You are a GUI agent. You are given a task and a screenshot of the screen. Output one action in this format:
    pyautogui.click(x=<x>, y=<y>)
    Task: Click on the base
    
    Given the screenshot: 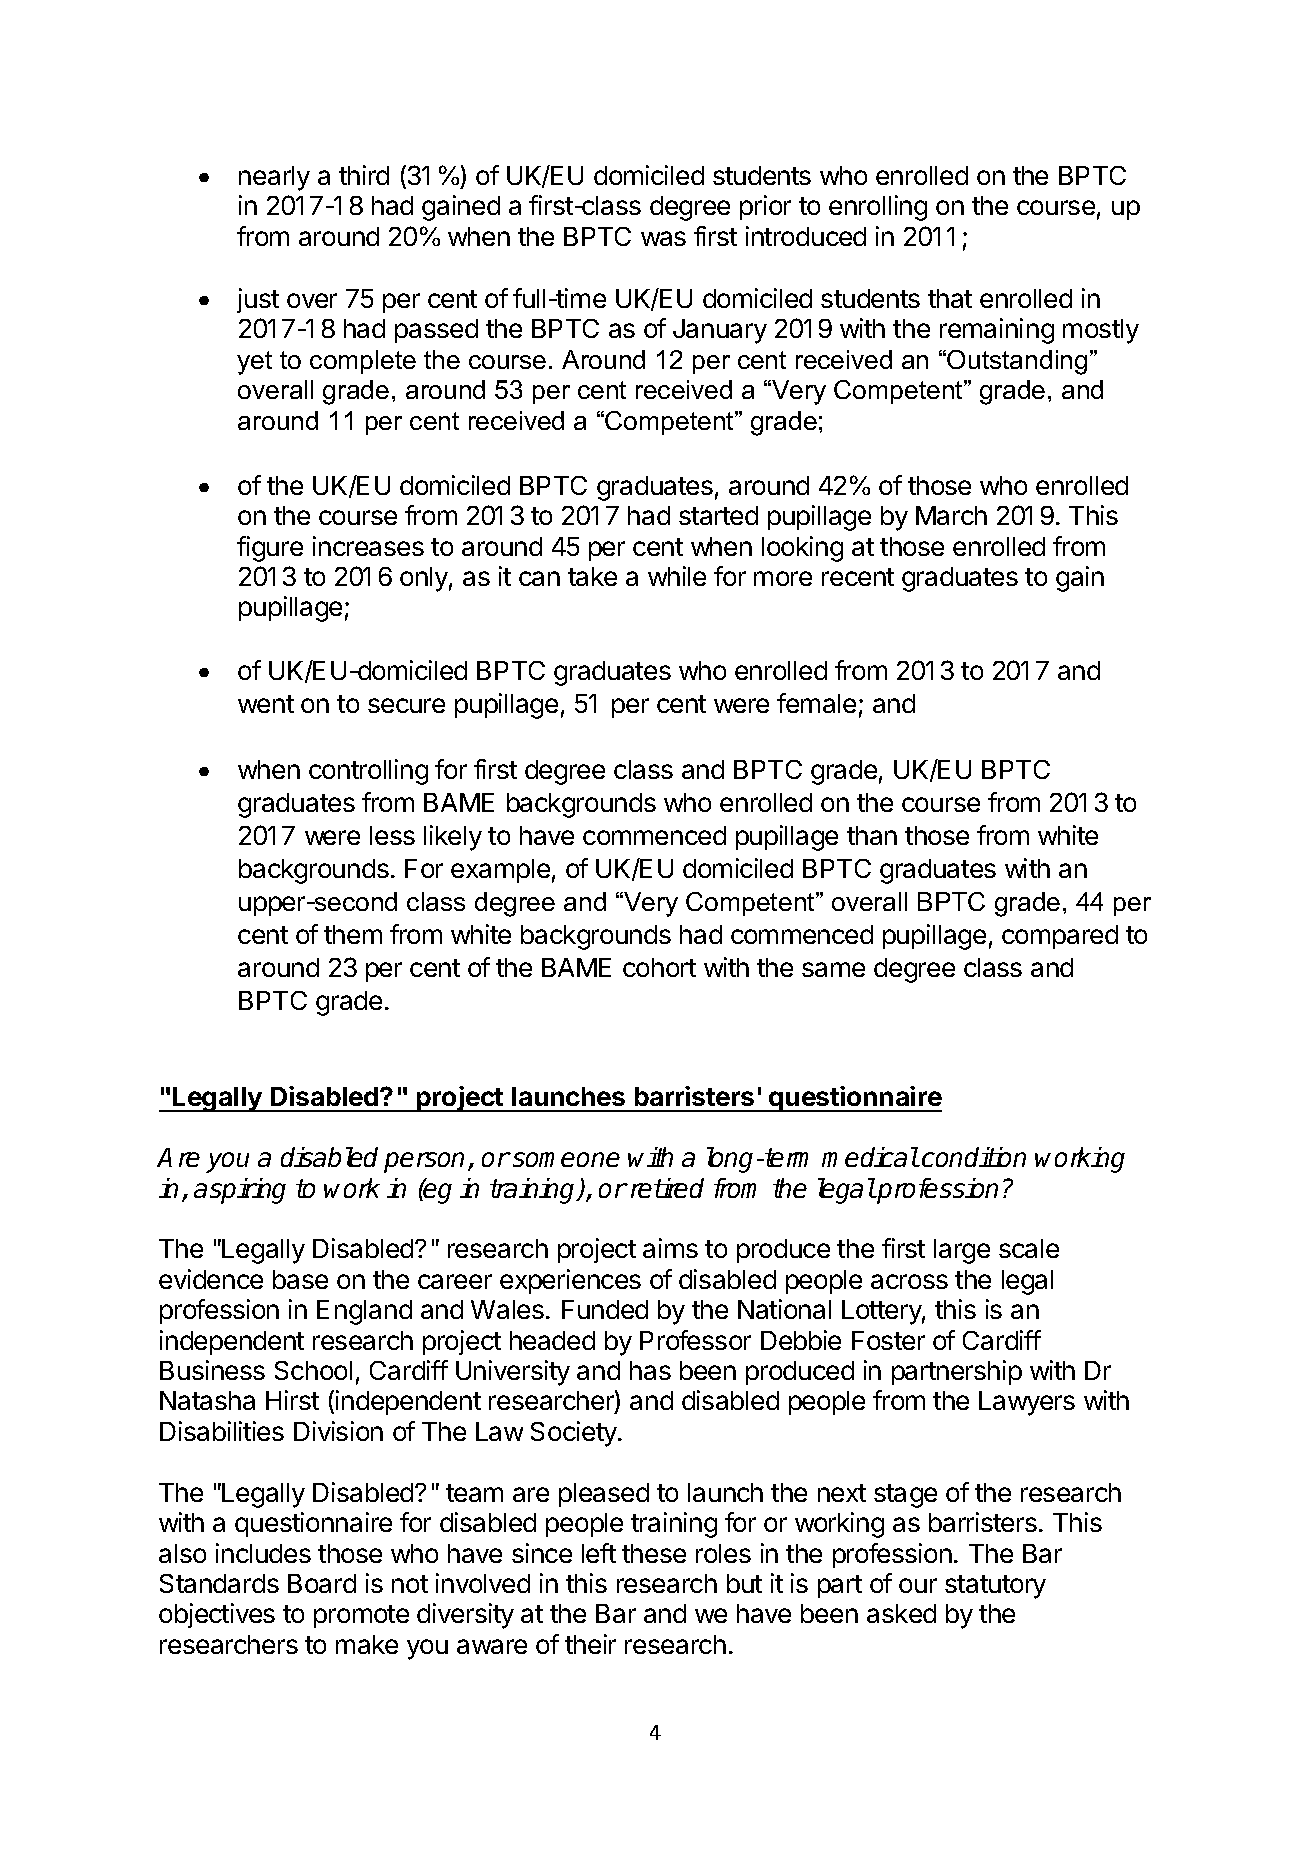 What is the action you would take?
    pyautogui.click(x=300, y=1279)
